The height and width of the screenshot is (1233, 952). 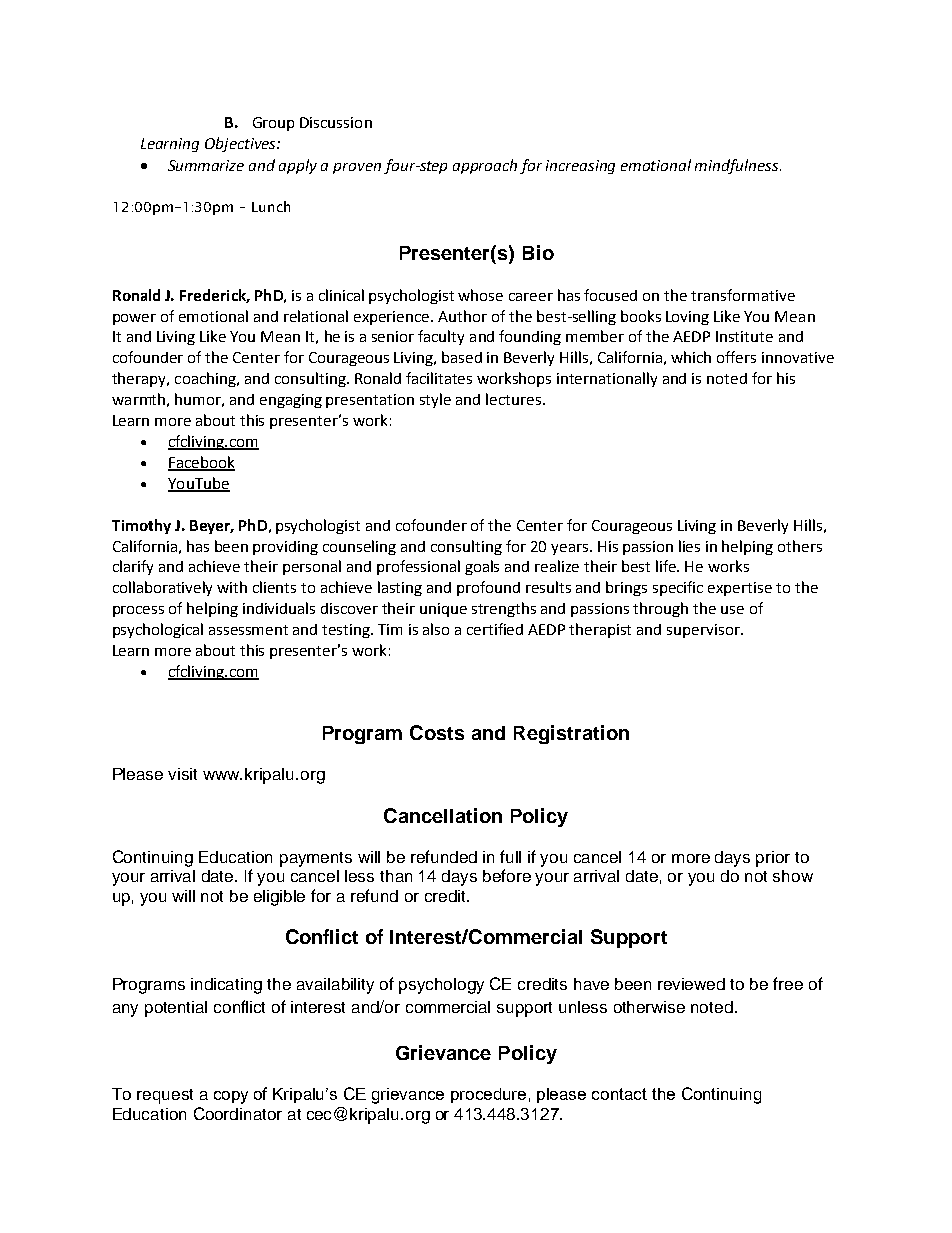 What do you see at coordinates (704, 631) in the screenshot?
I see `supervisor` at bounding box center [704, 631].
